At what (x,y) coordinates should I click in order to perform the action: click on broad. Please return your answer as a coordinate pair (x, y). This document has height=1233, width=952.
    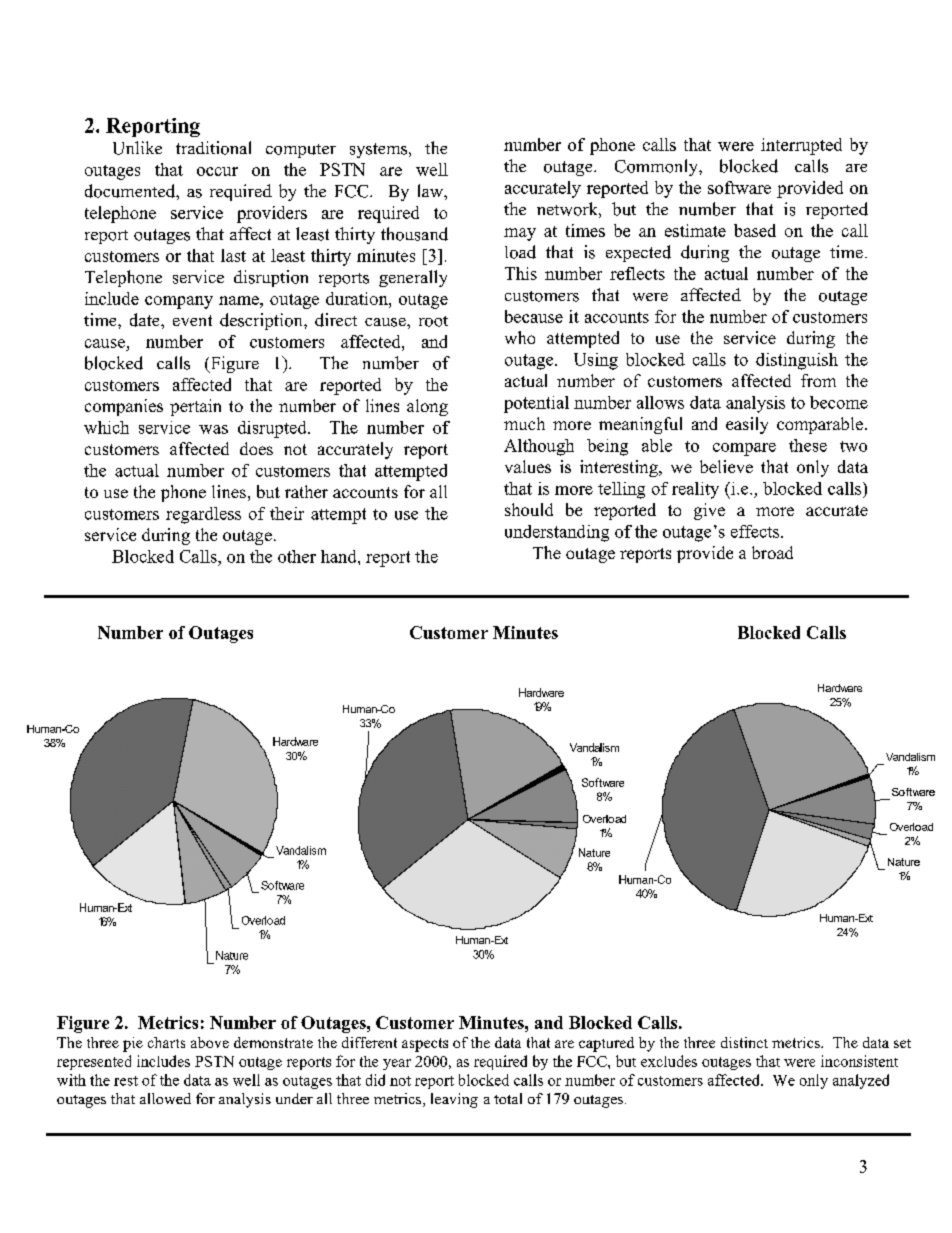
    Looking at the image, I should click on (772, 552).
